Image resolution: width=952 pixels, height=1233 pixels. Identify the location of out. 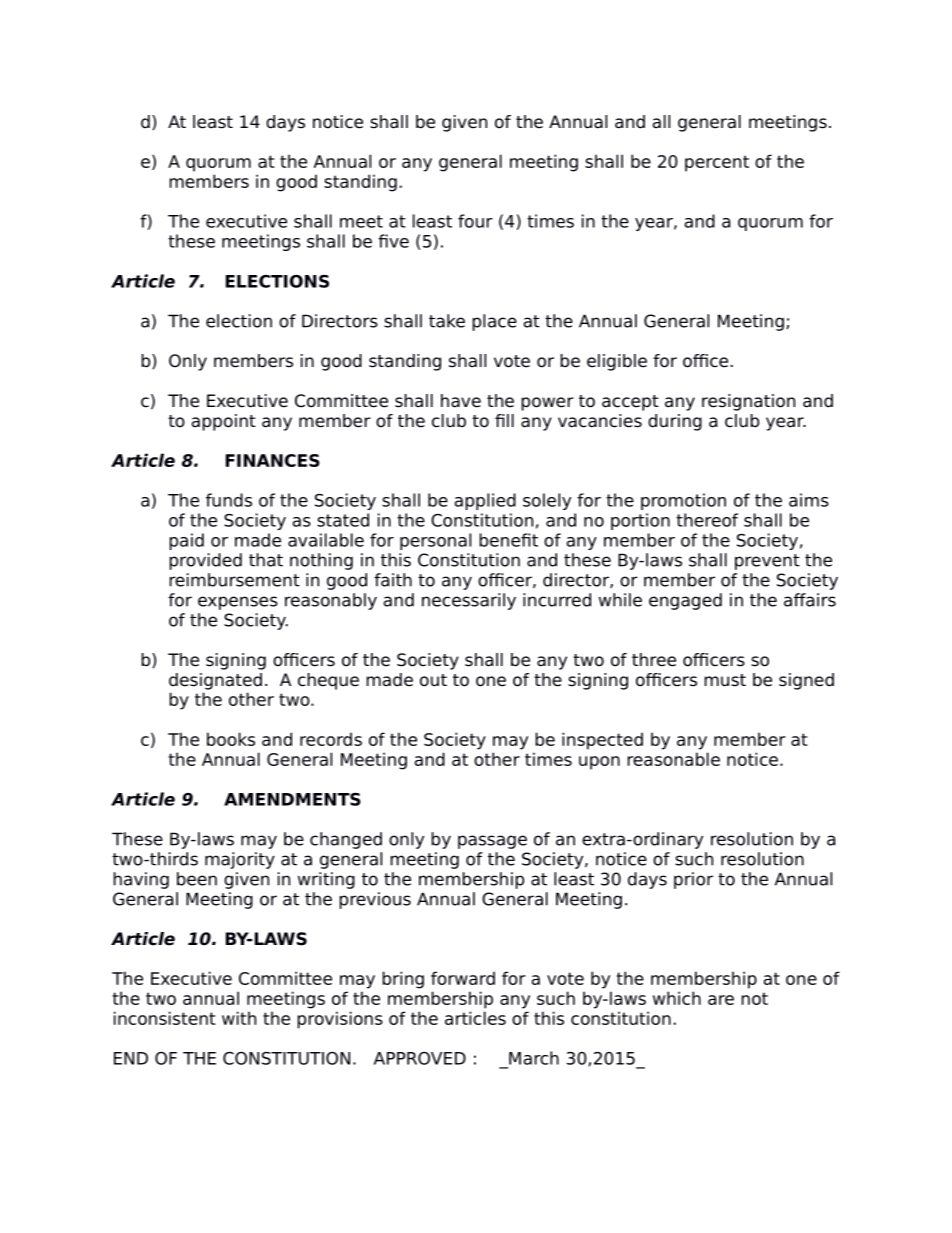
(433, 680).
